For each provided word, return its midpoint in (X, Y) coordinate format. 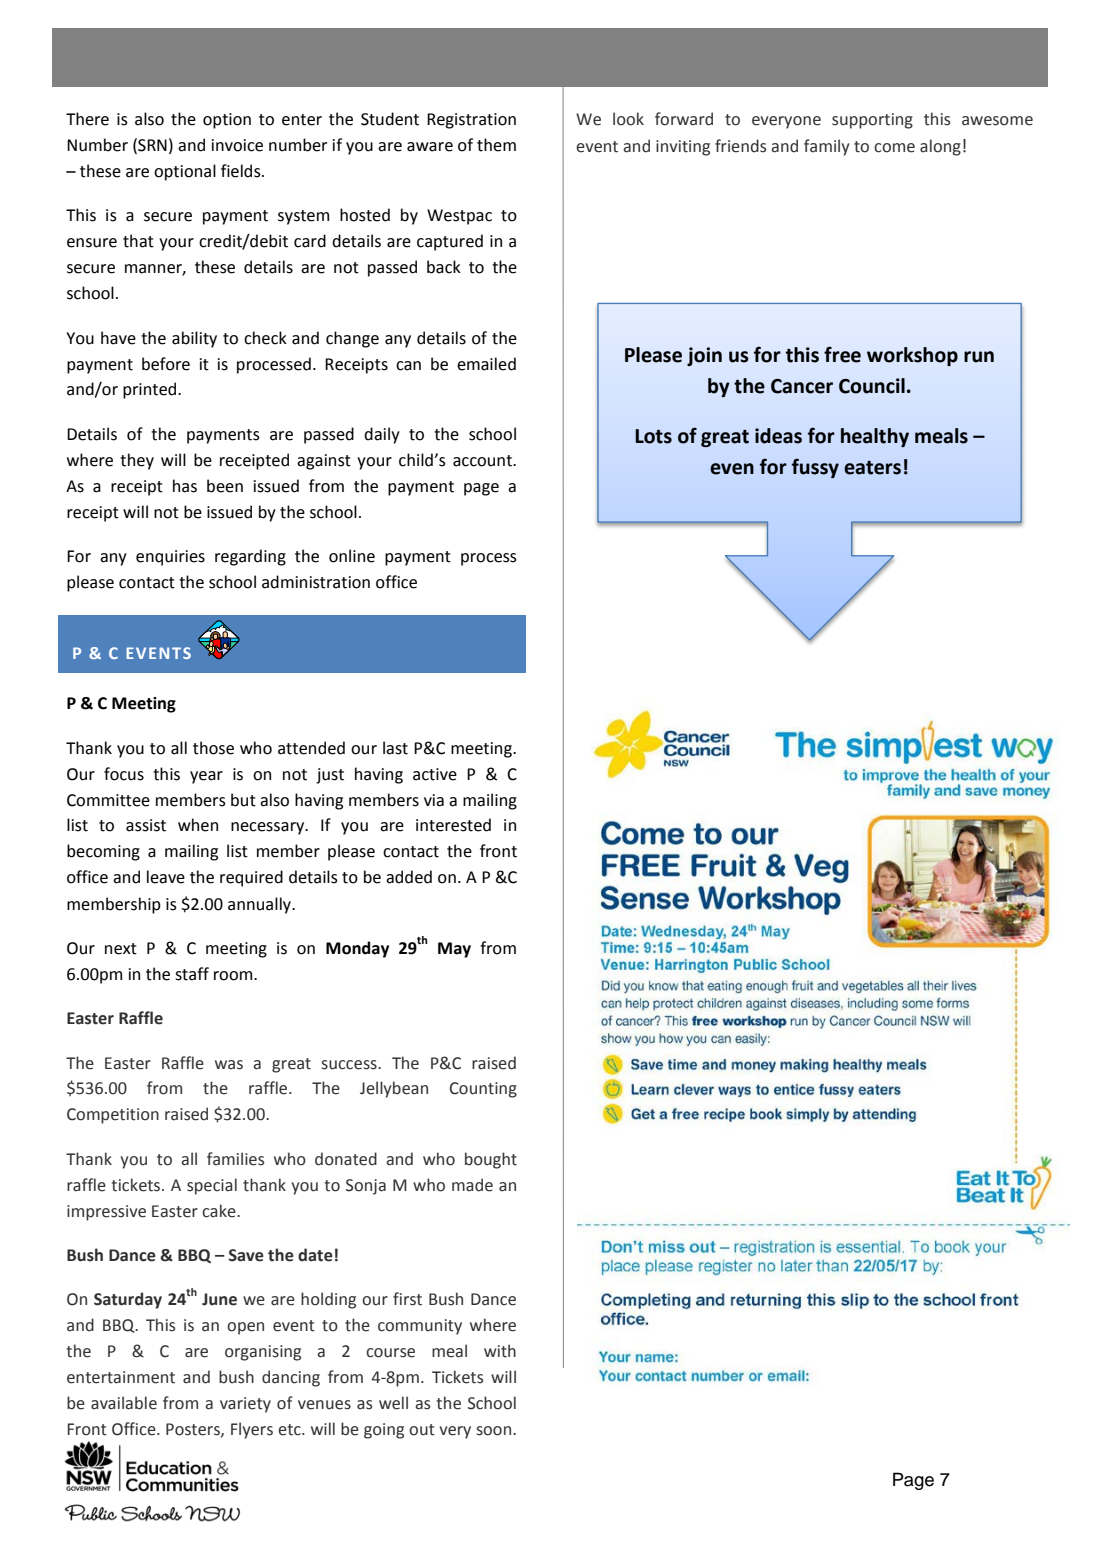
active (435, 774)
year (206, 777)
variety (245, 1405)
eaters (872, 468)
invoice (237, 145)
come (894, 148)
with (500, 1351)
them (496, 145)
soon (494, 1431)
